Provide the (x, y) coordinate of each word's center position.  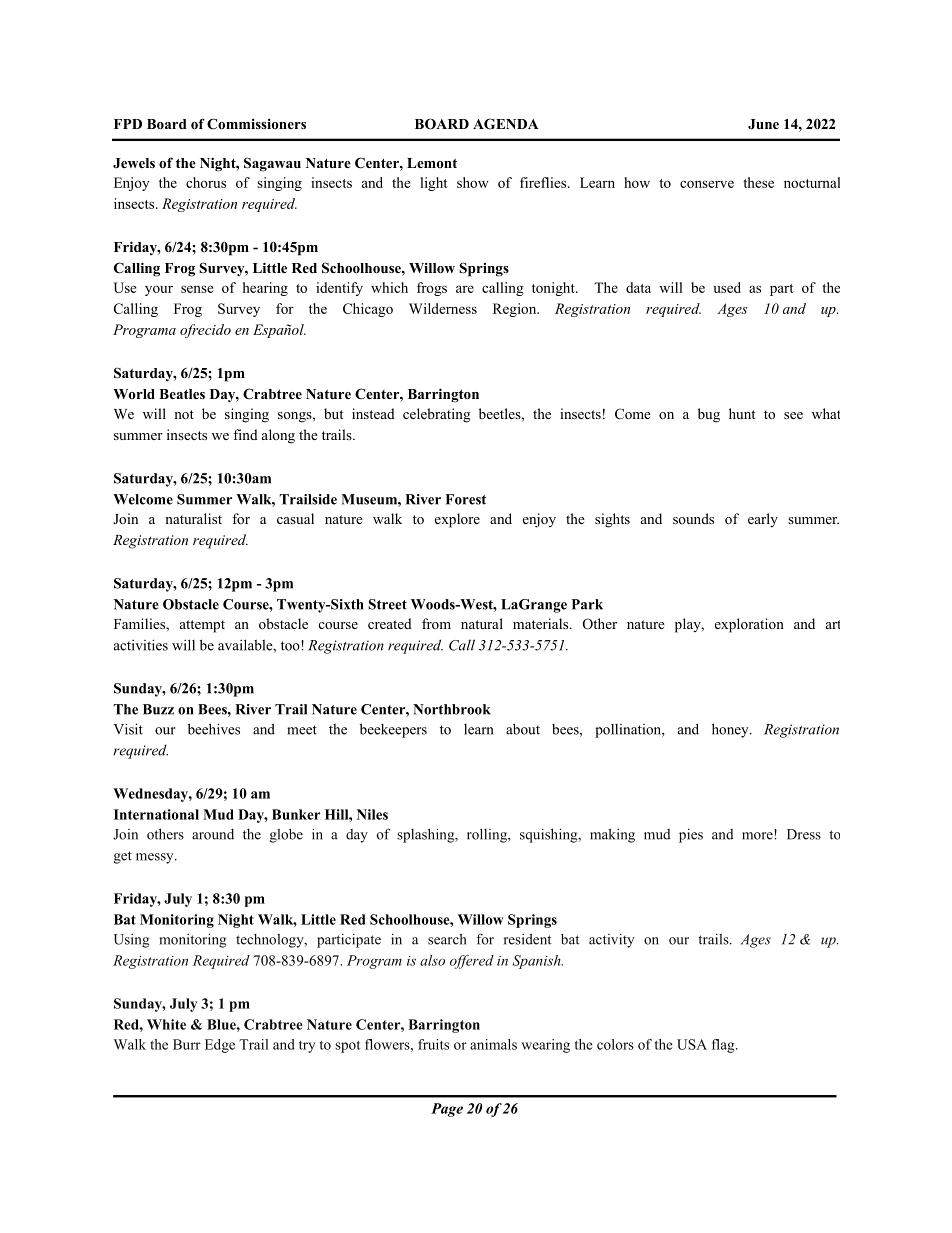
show (473, 182)
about (523, 729)
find (245, 434)
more (758, 835)
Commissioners (256, 124)
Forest (465, 499)
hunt (742, 413)
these (758, 182)
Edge (220, 1046)
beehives (214, 729)
